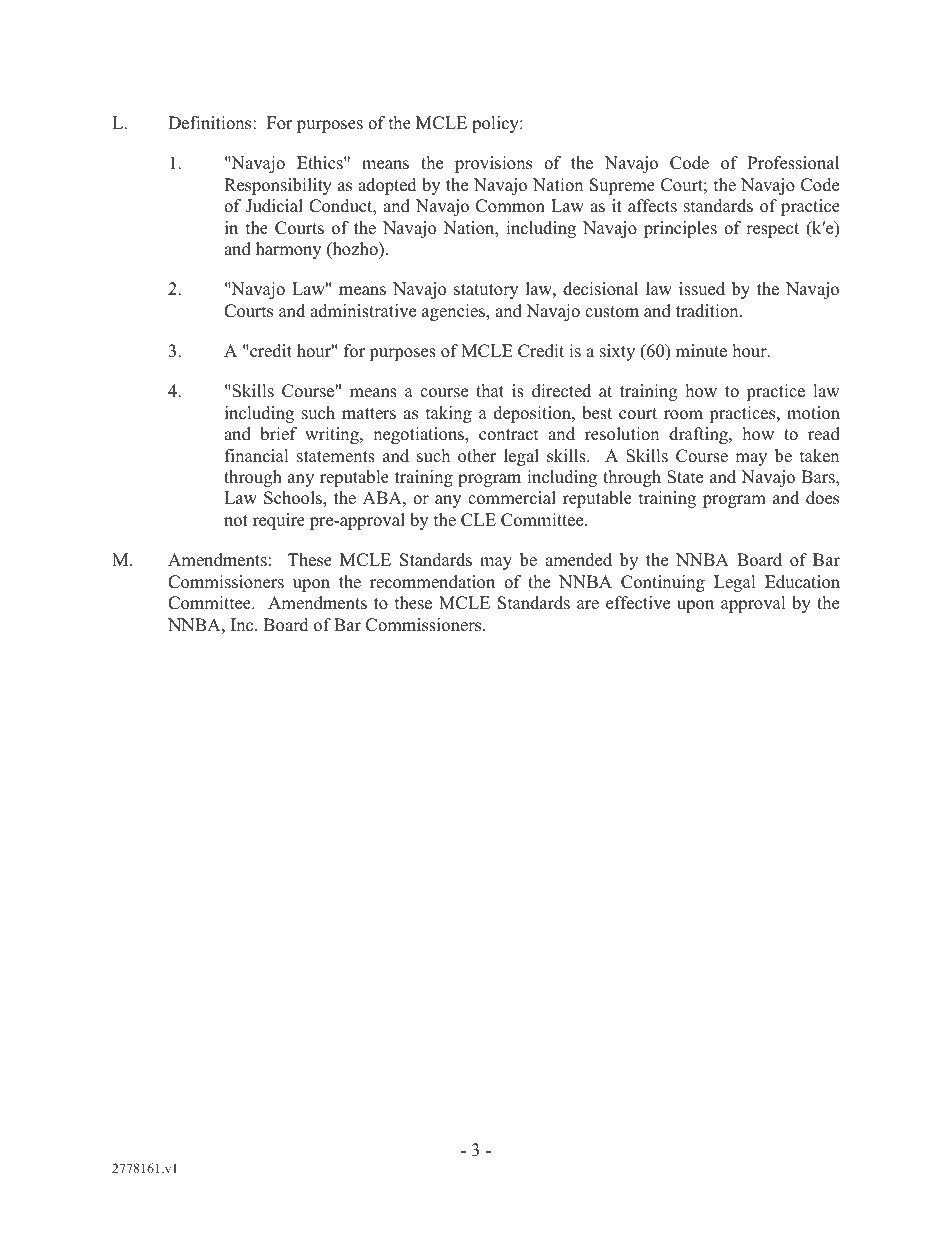 The height and width of the image is (1233, 952). I want to click on issued, so click(702, 289).
